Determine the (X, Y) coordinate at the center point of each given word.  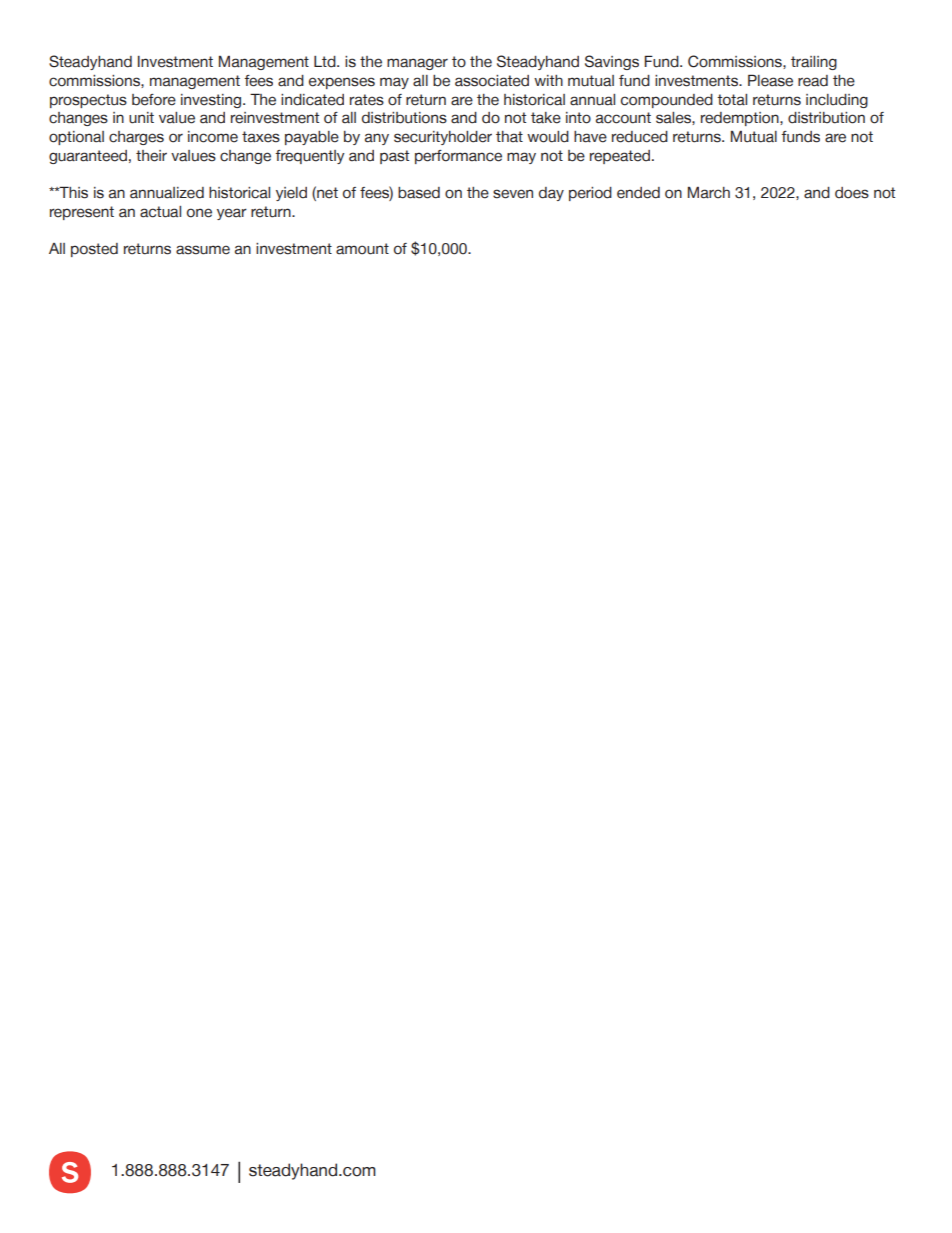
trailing (814, 63)
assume (203, 250)
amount (362, 249)
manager (417, 64)
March (709, 193)
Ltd (326, 62)
